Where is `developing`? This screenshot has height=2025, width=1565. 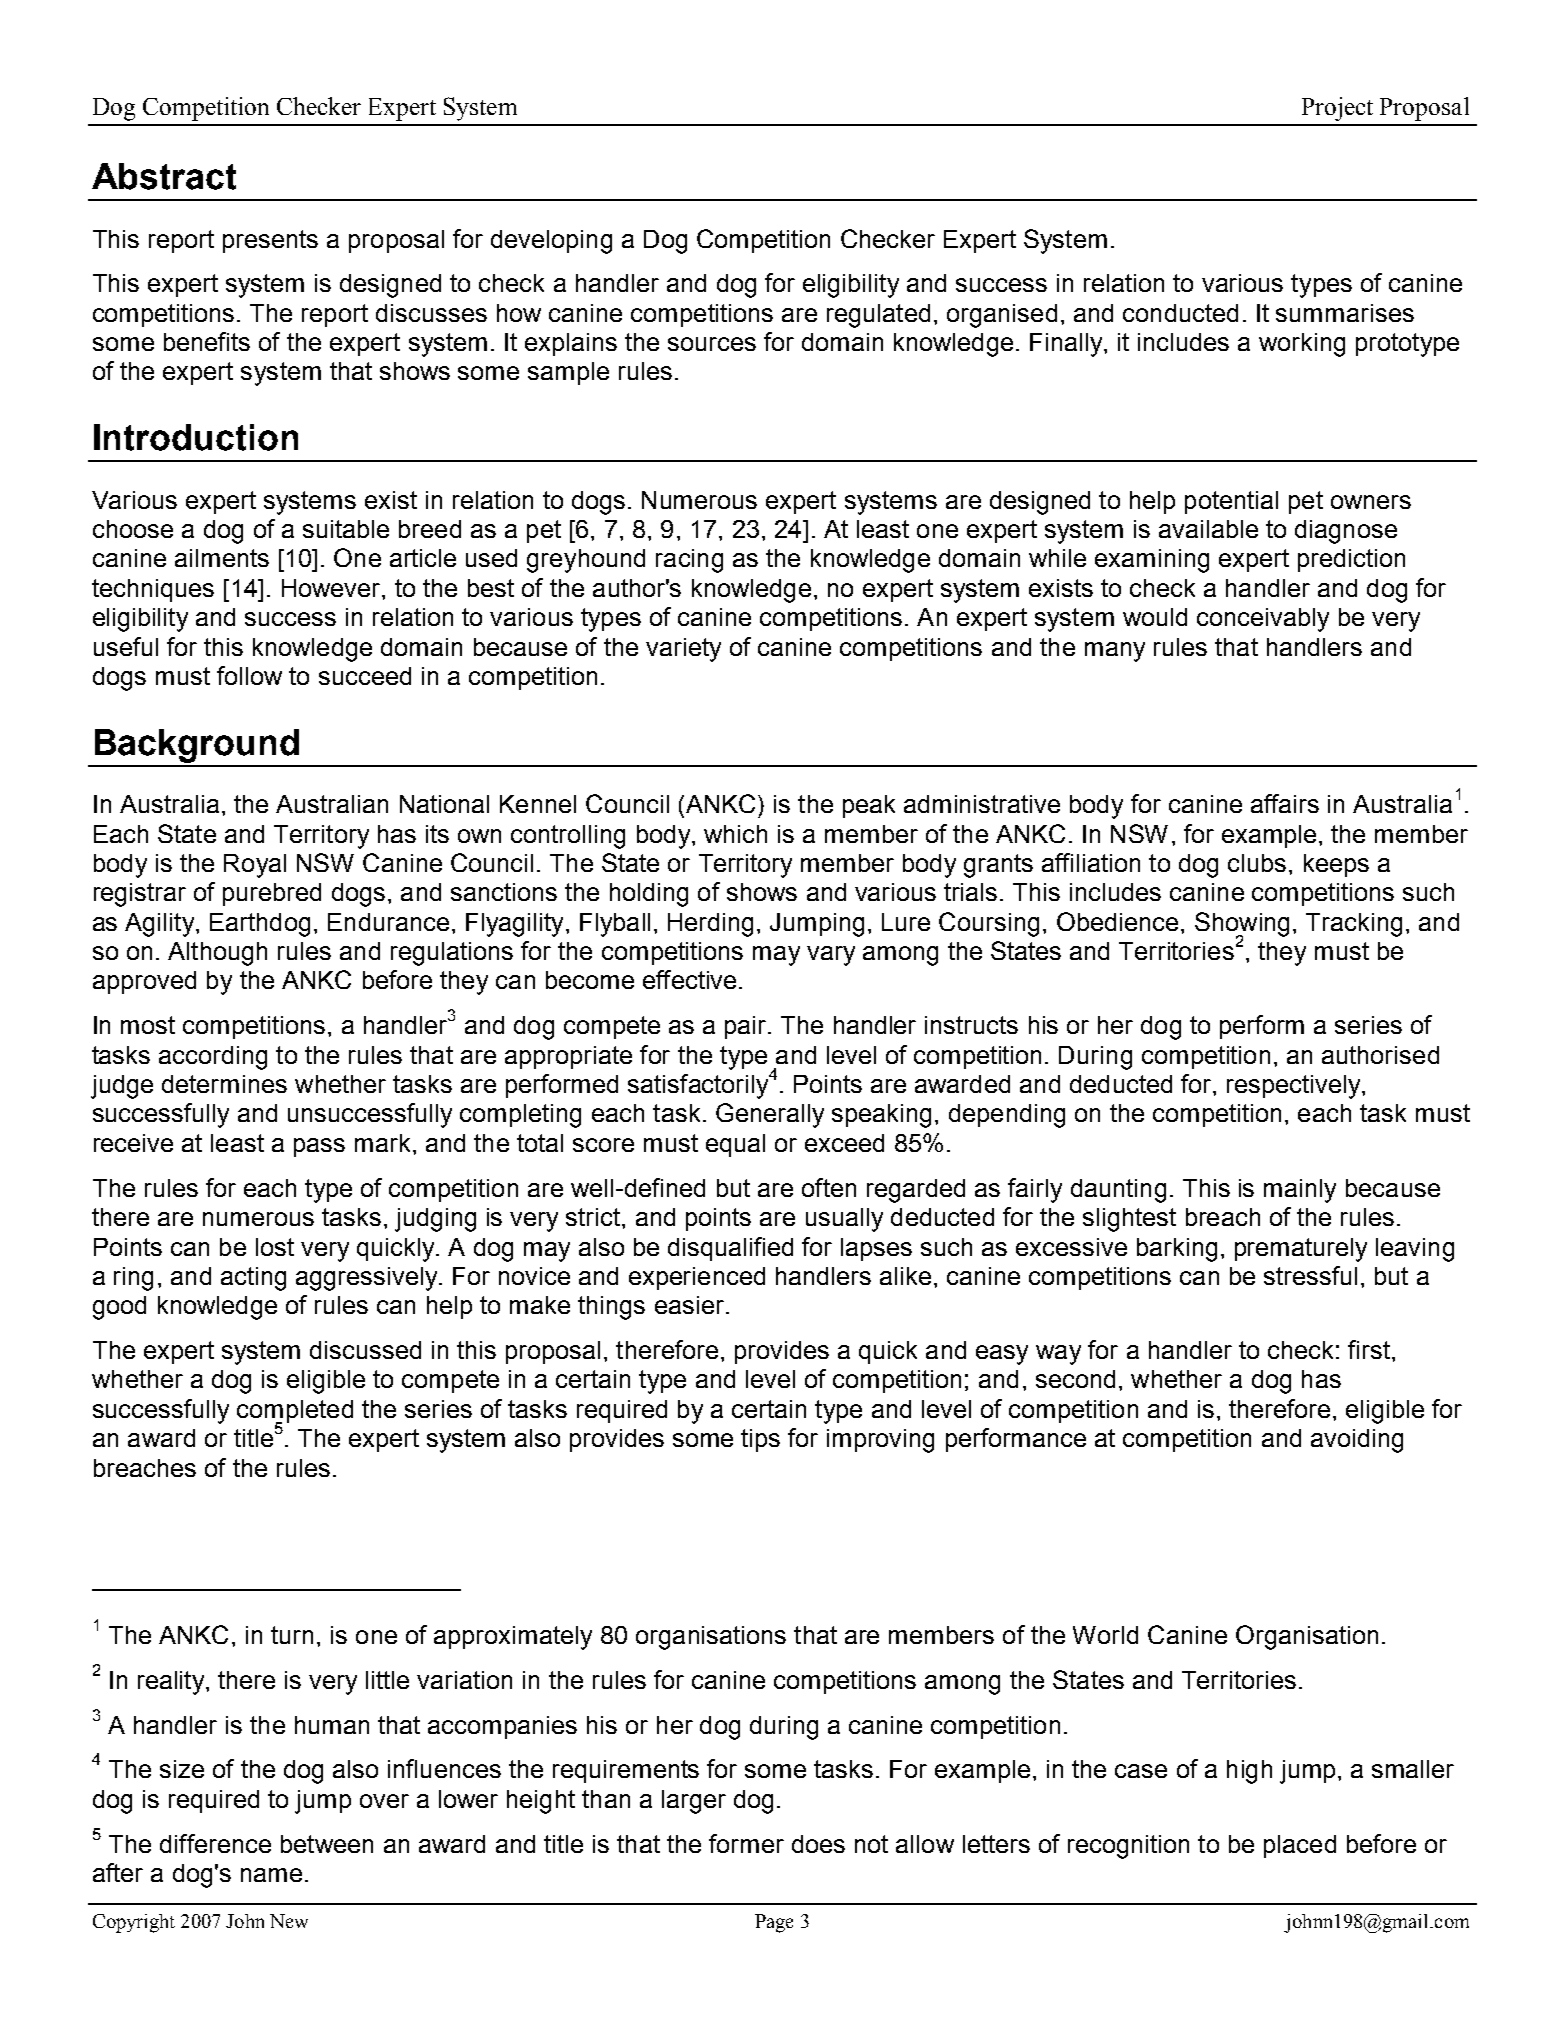
developing is located at coordinates (551, 242).
